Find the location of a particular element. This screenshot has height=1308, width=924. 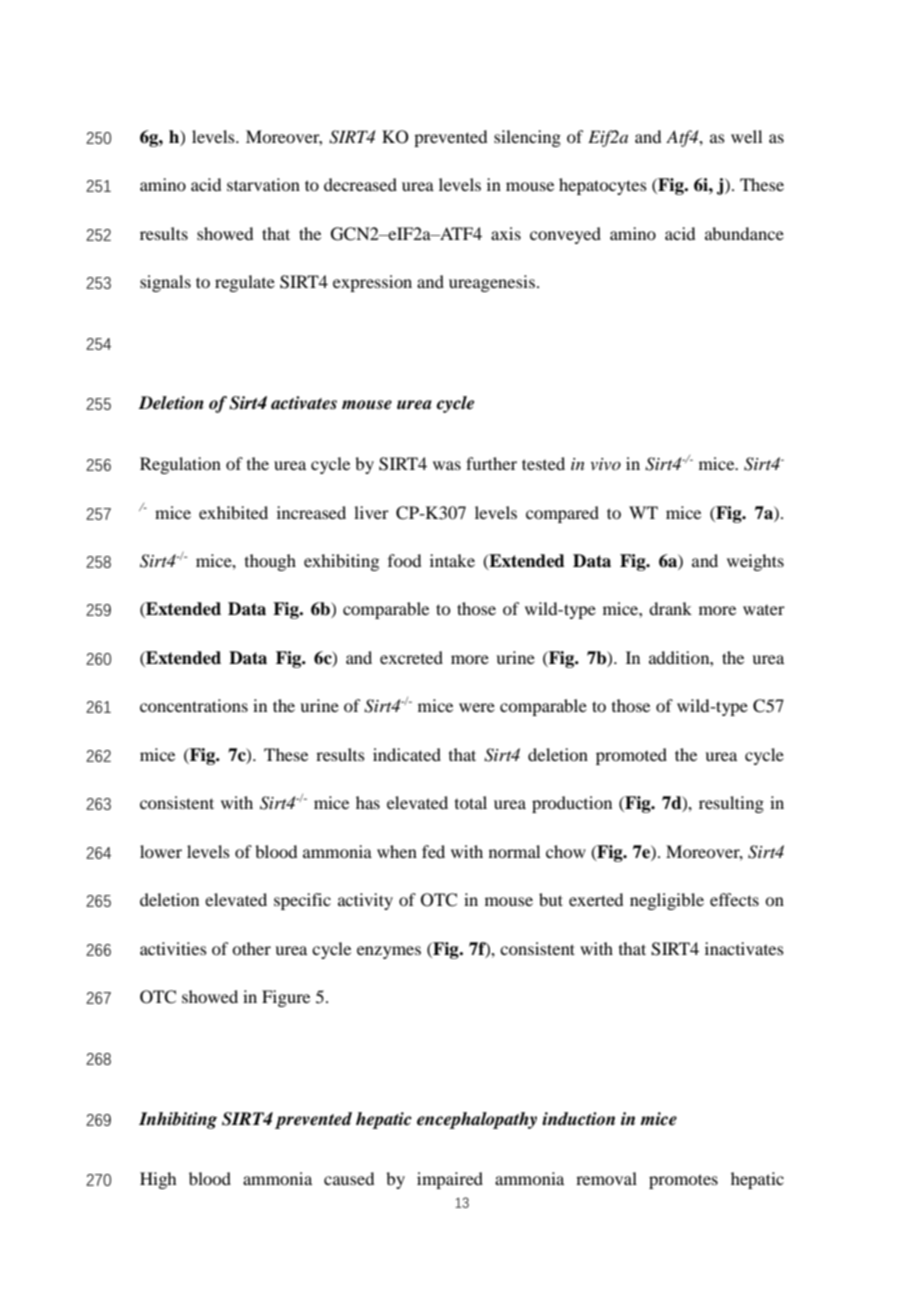

starvation is located at coordinates (263, 184).
